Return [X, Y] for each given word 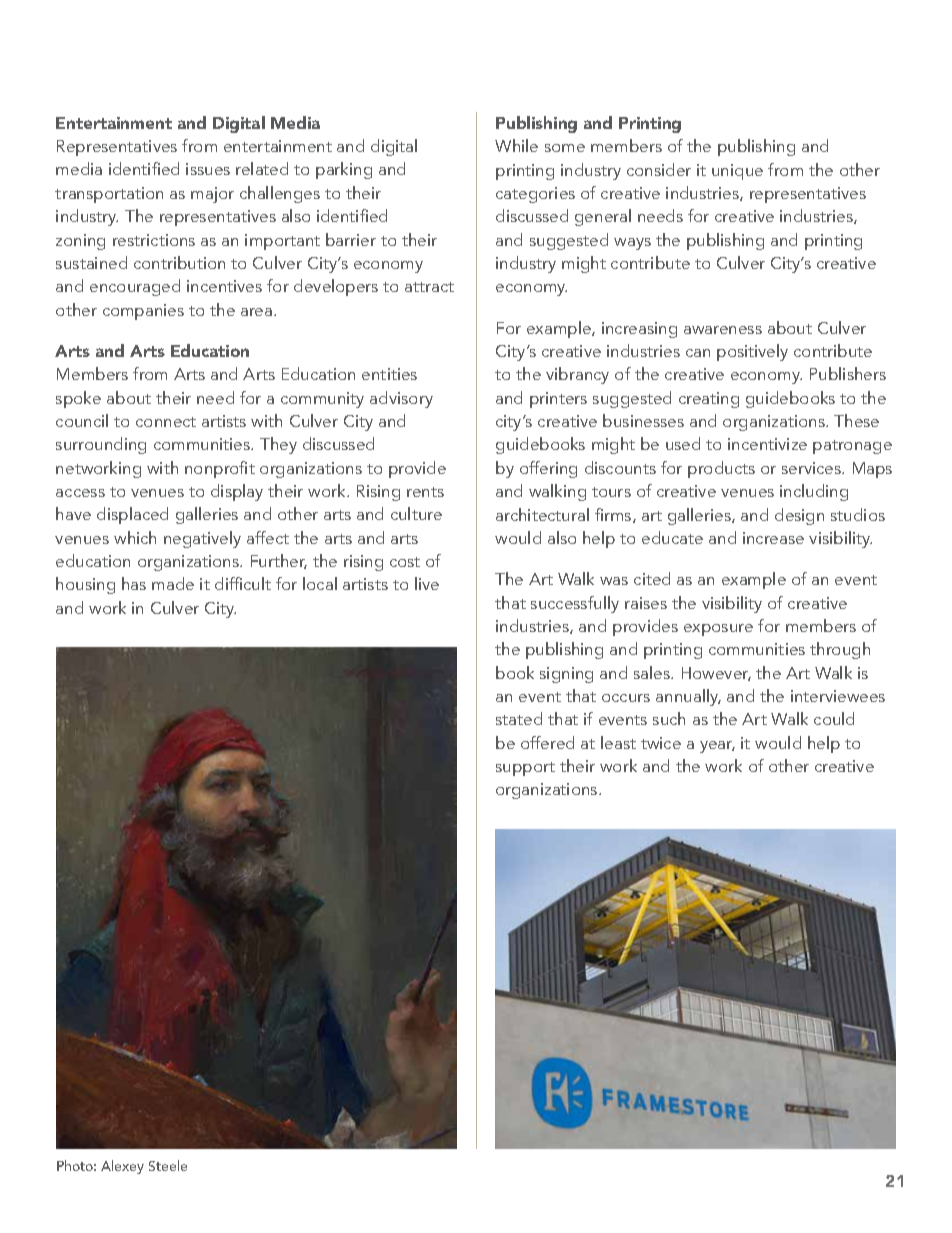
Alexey [122, 1167]
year [717, 747]
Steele [168, 1165]
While [516, 145]
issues [208, 169]
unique [737, 172]
